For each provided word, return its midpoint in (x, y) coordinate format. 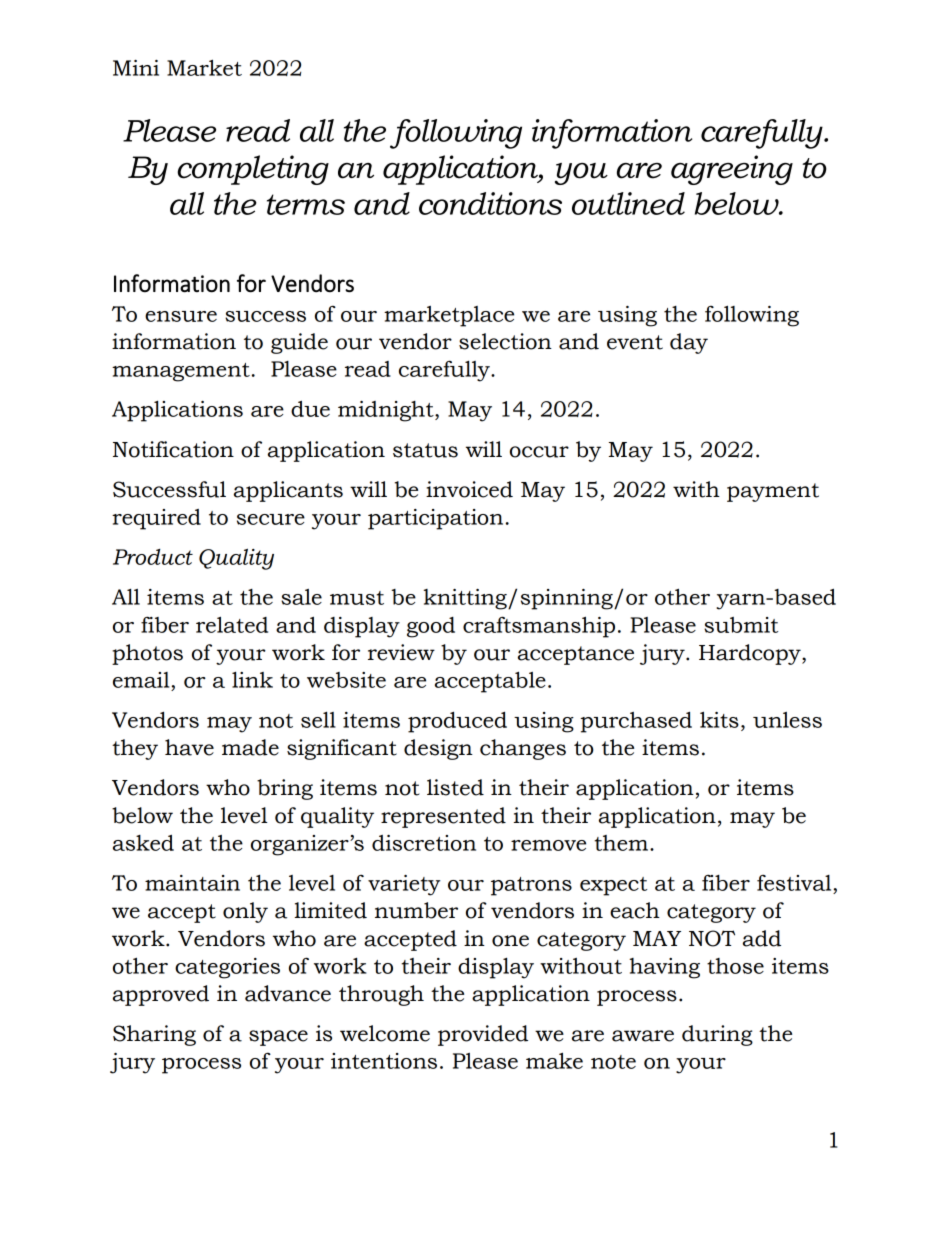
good (431, 627)
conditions (490, 203)
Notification (173, 449)
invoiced (469, 489)
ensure (181, 316)
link (252, 680)
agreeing (732, 170)
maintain (192, 883)
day (689, 343)
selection (505, 341)
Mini (136, 68)
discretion (424, 843)
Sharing (154, 1035)
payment (773, 492)
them (622, 843)
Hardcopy (751, 654)
